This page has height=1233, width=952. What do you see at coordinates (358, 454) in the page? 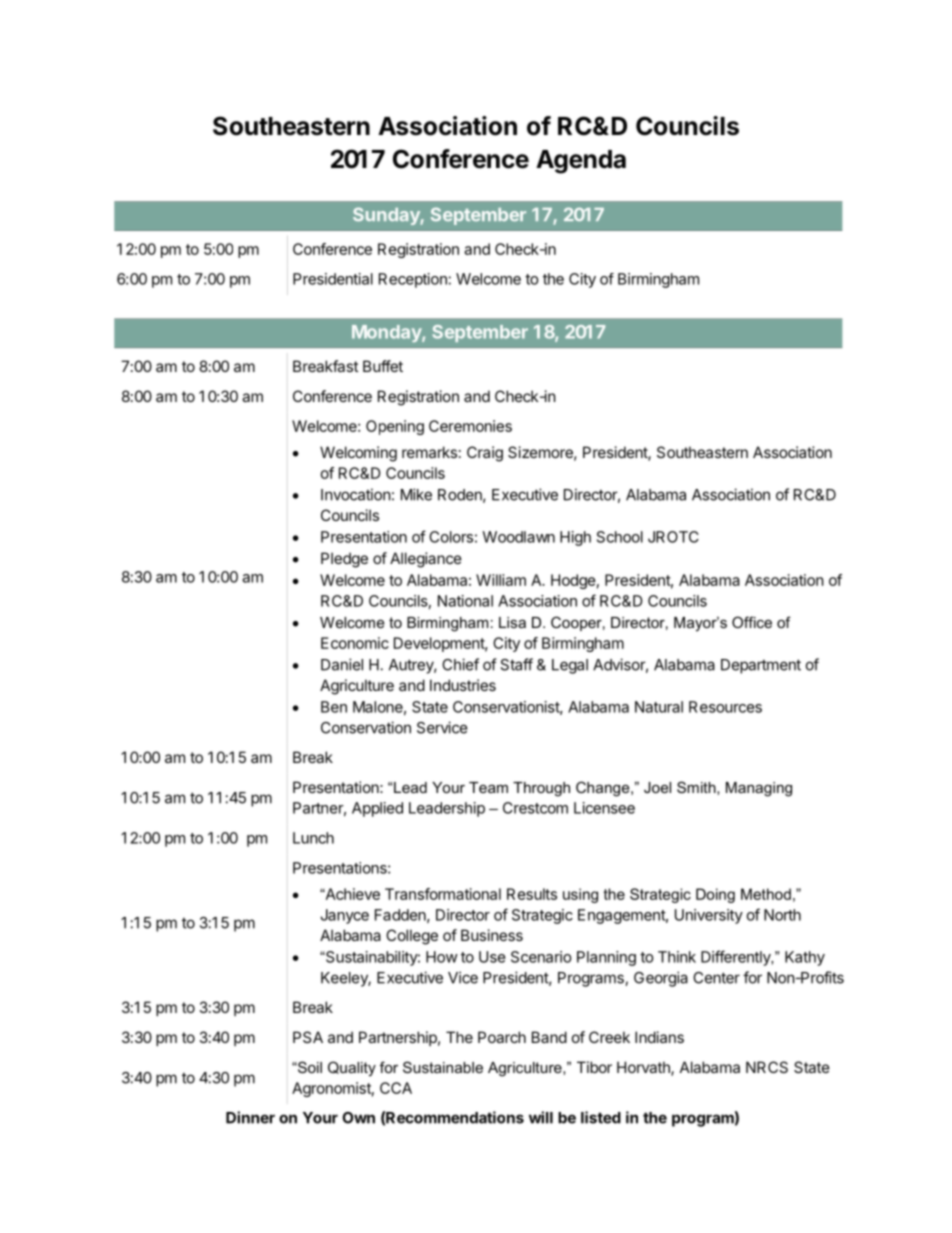
I see `Welcoming` at bounding box center [358, 454].
